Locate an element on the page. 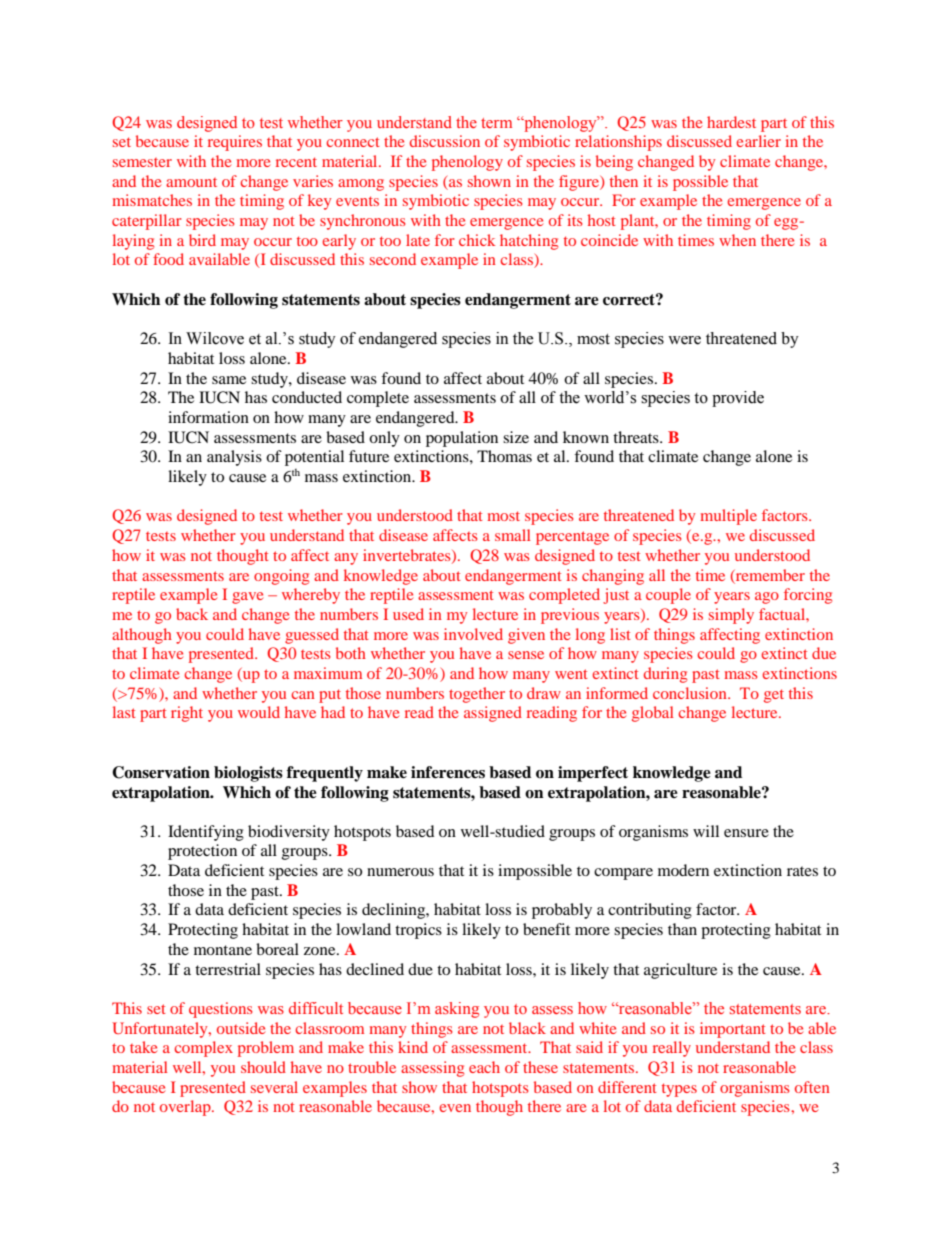 This document has width=952, height=1233. complex is located at coordinates (203, 1049).
